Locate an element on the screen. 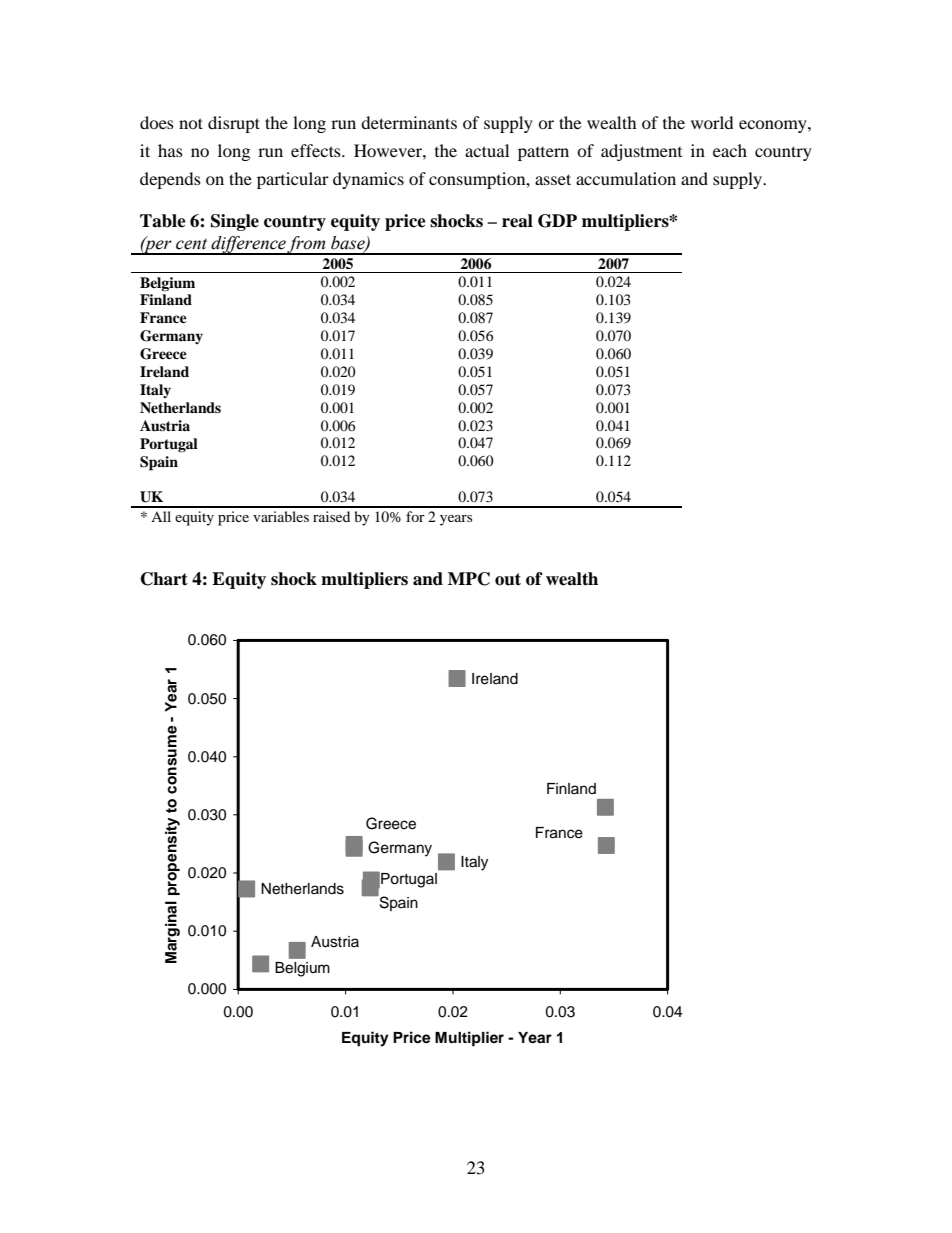 The width and height of the screenshot is (952, 1233). variables is located at coordinates (281, 516).
